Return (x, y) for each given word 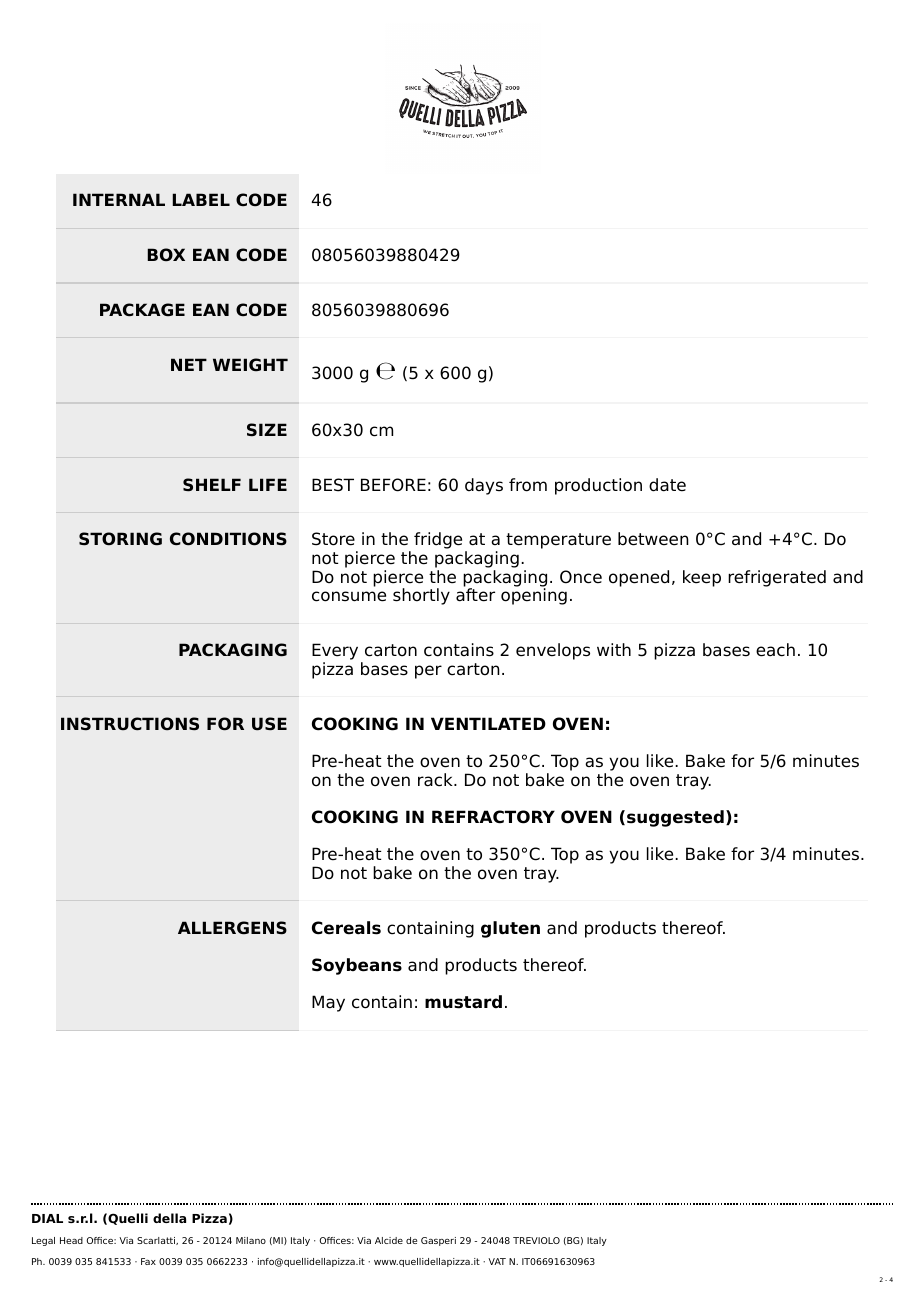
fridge (438, 540)
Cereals (346, 928)
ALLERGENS (232, 928)
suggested (675, 818)
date (667, 485)
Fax (148, 1261)
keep (702, 578)
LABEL (201, 199)
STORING (120, 539)
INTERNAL (119, 199)
